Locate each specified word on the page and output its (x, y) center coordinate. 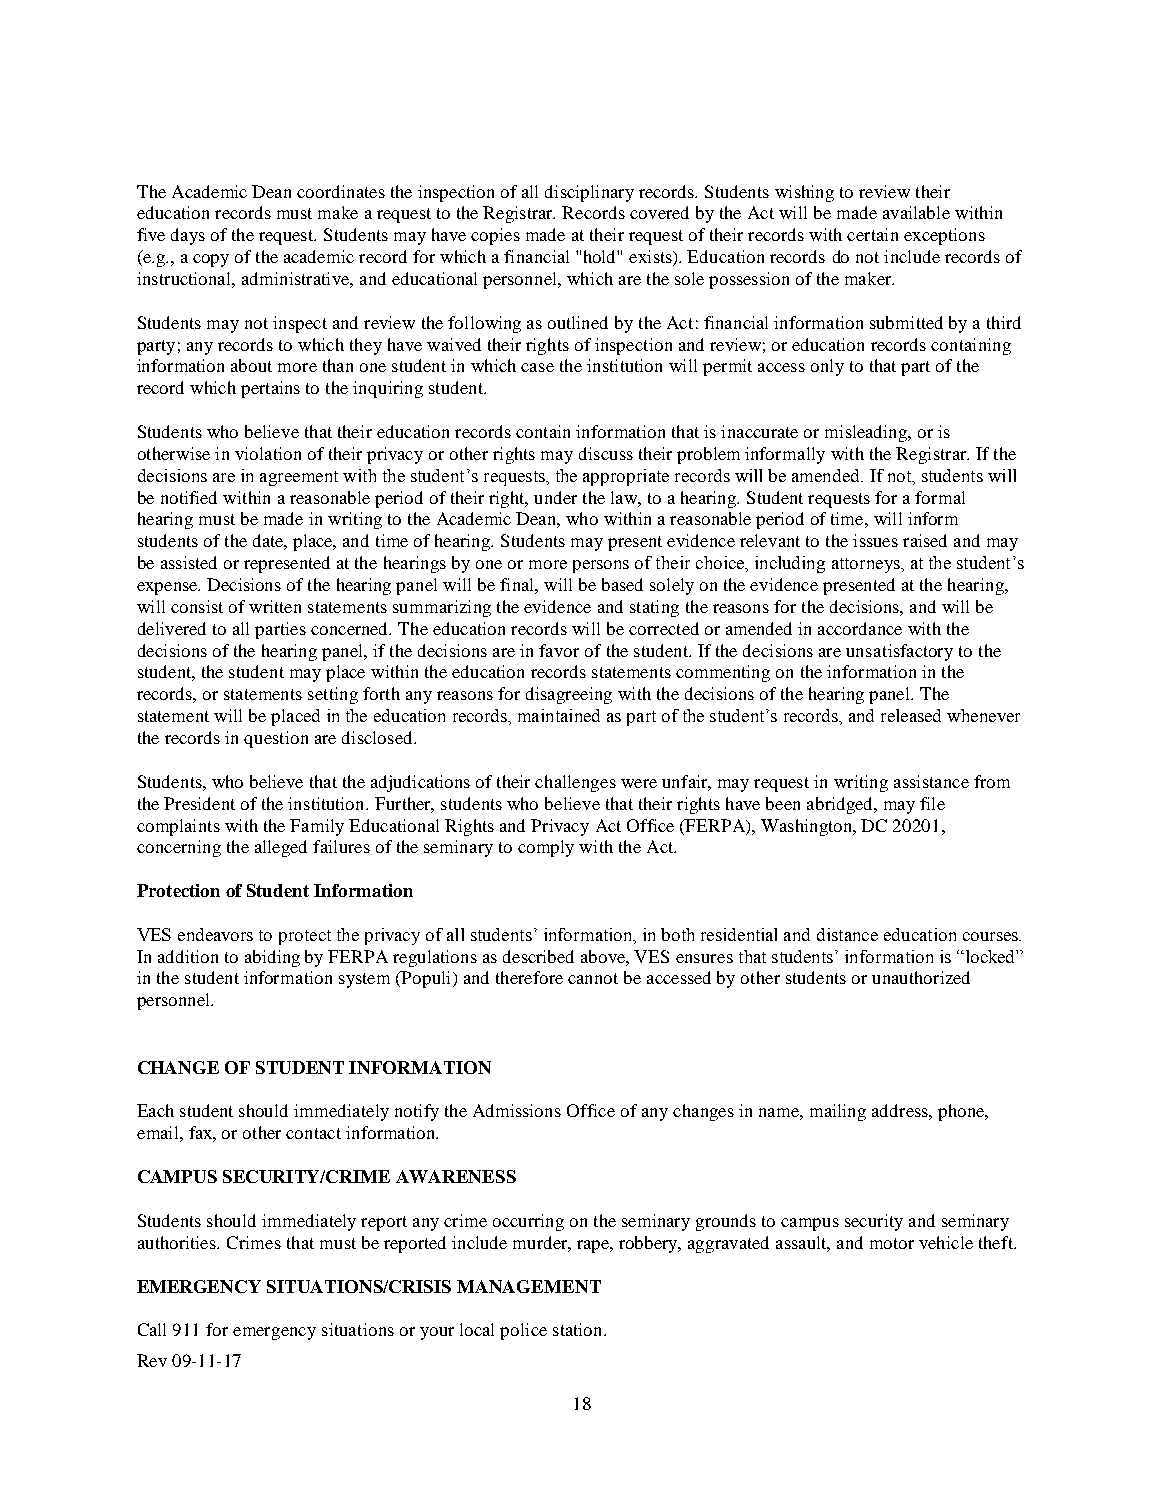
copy (211, 260)
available (916, 212)
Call (152, 1329)
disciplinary (589, 193)
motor (892, 1243)
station (579, 1329)
